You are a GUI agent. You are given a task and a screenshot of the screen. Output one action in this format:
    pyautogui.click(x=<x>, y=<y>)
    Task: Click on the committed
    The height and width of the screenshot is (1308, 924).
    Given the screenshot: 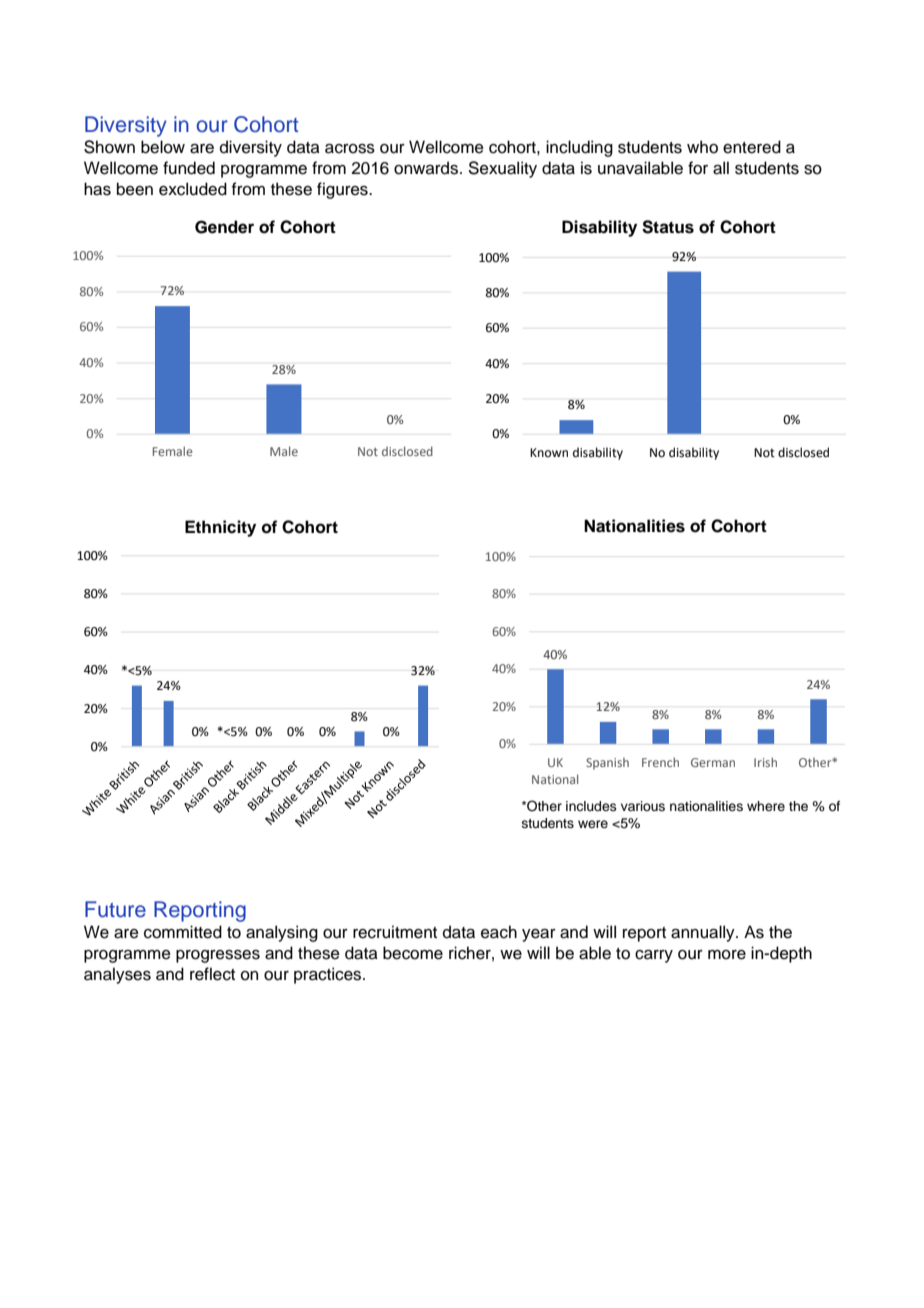 What is the action you would take?
    pyautogui.click(x=183, y=932)
